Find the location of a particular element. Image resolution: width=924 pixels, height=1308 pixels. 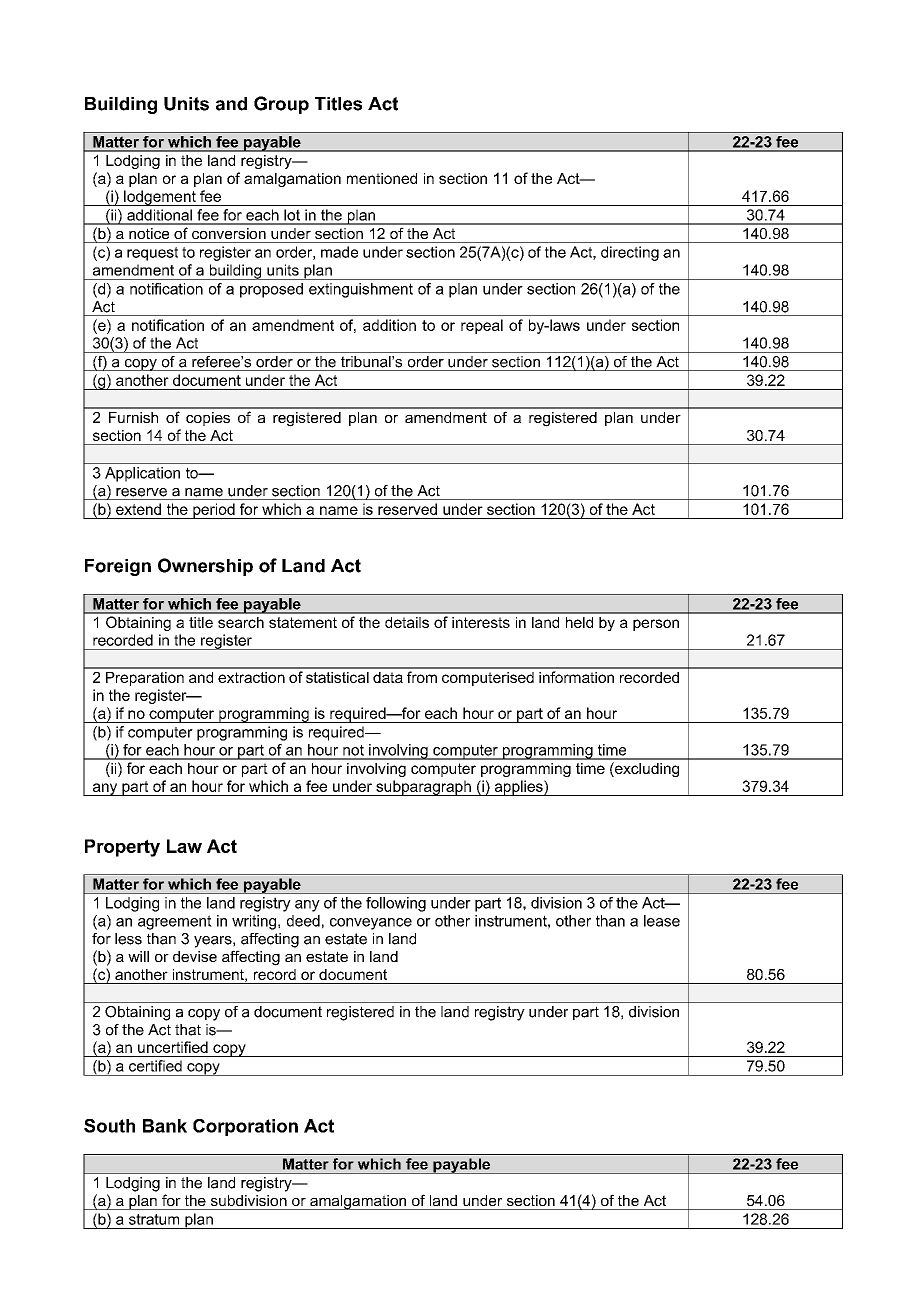

proposed is located at coordinates (271, 290).
